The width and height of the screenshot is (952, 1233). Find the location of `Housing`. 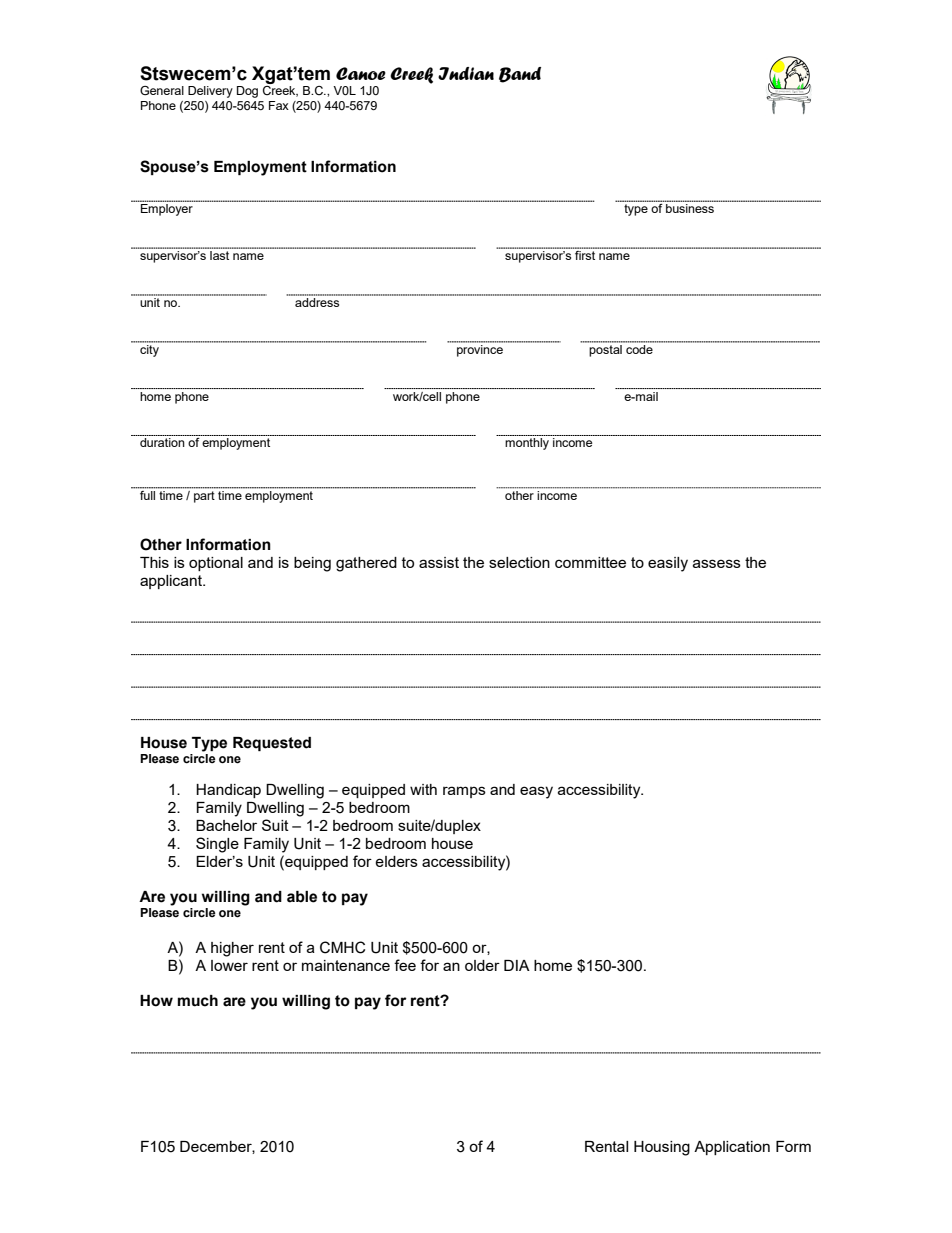

Housing is located at coordinates (662, 1148).
